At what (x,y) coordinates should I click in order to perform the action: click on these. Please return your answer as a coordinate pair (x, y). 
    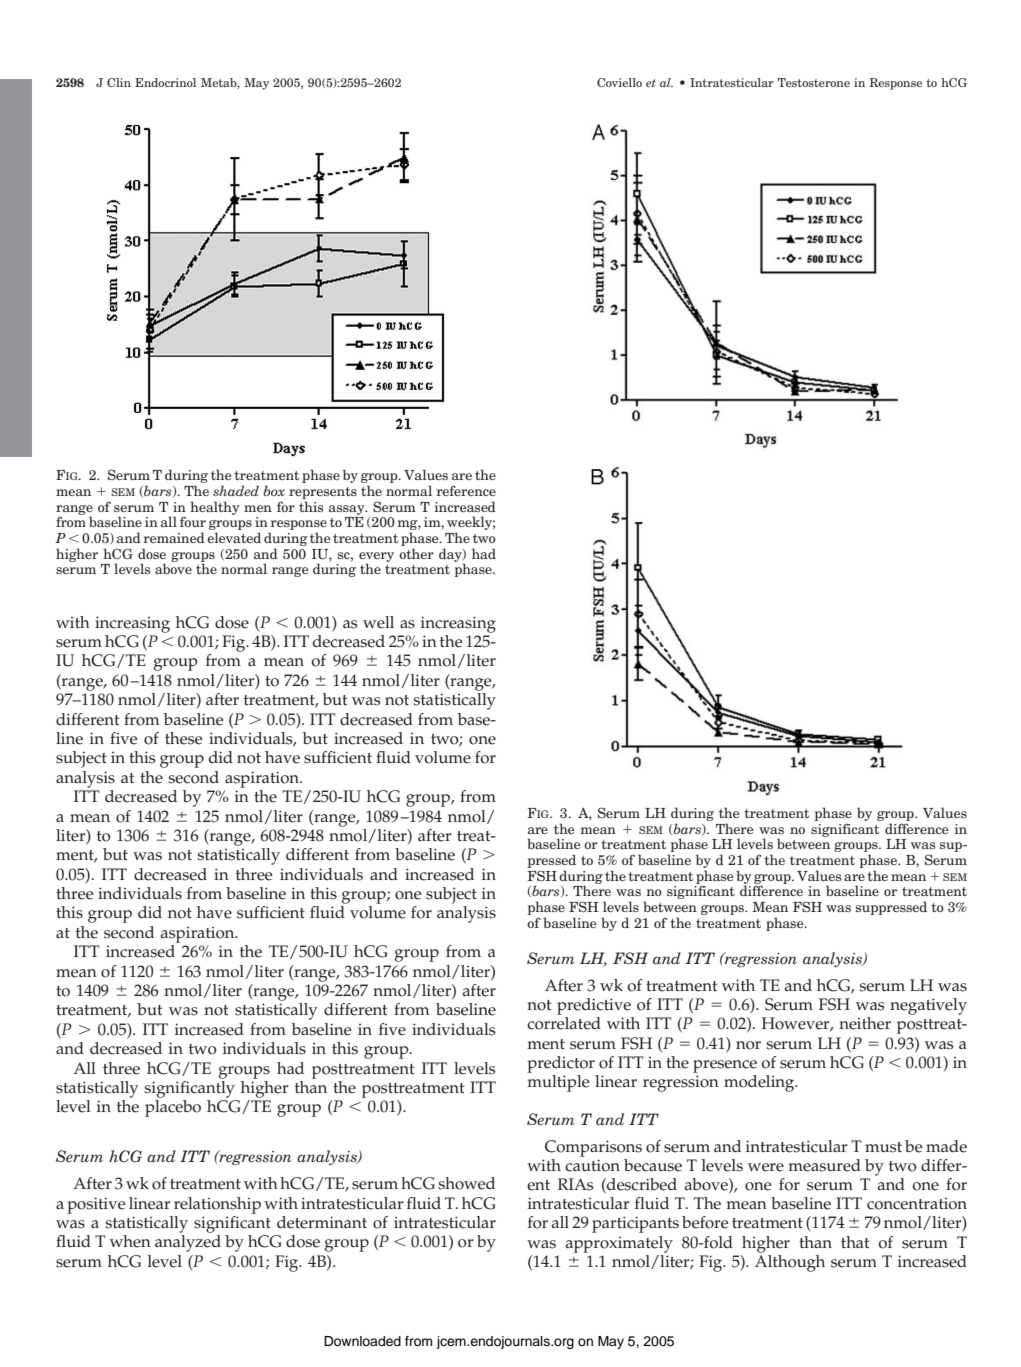
    Looking at the image, I should click on (183, 738).
